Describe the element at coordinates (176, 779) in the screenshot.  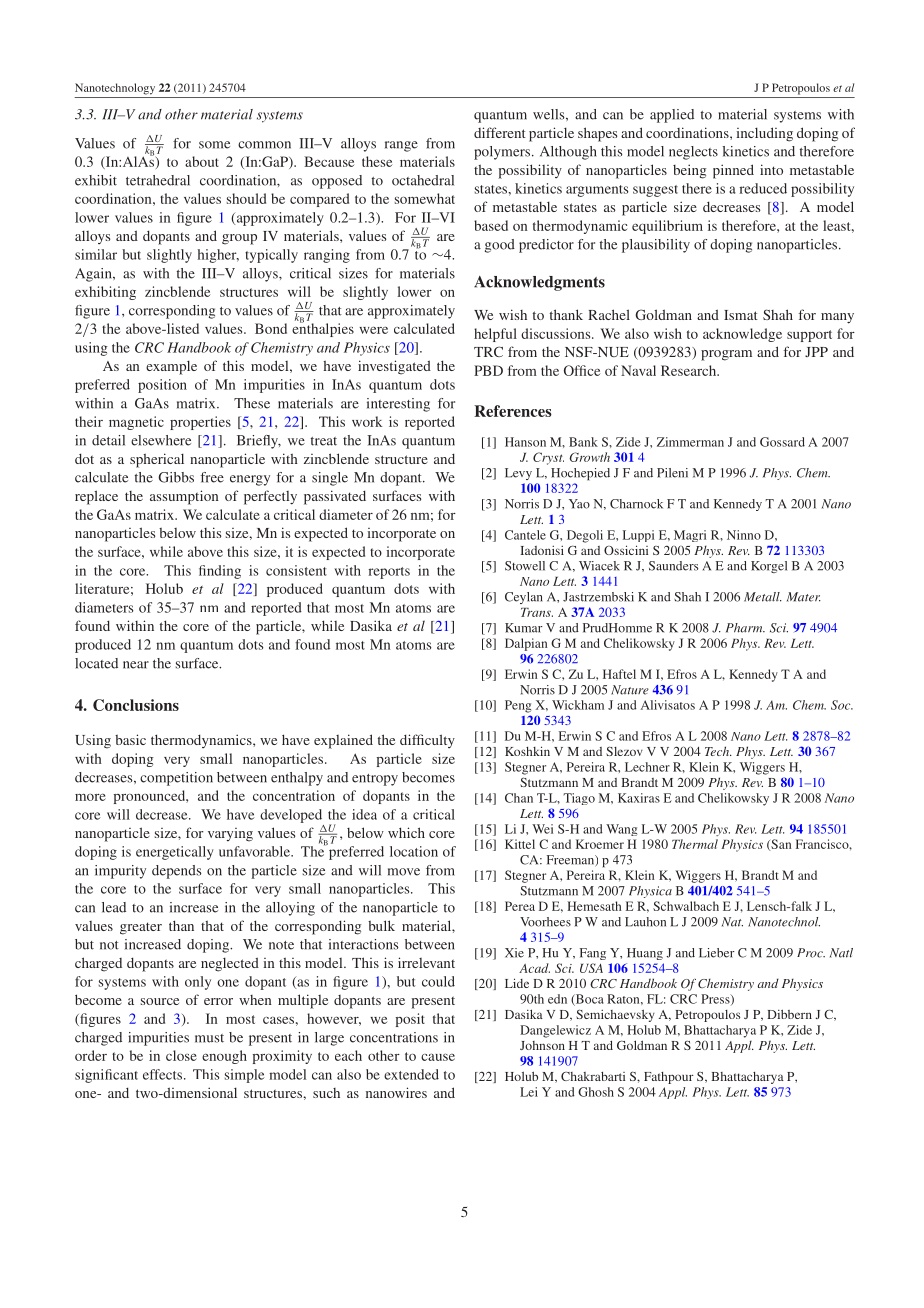
I see `competition` at that location.
